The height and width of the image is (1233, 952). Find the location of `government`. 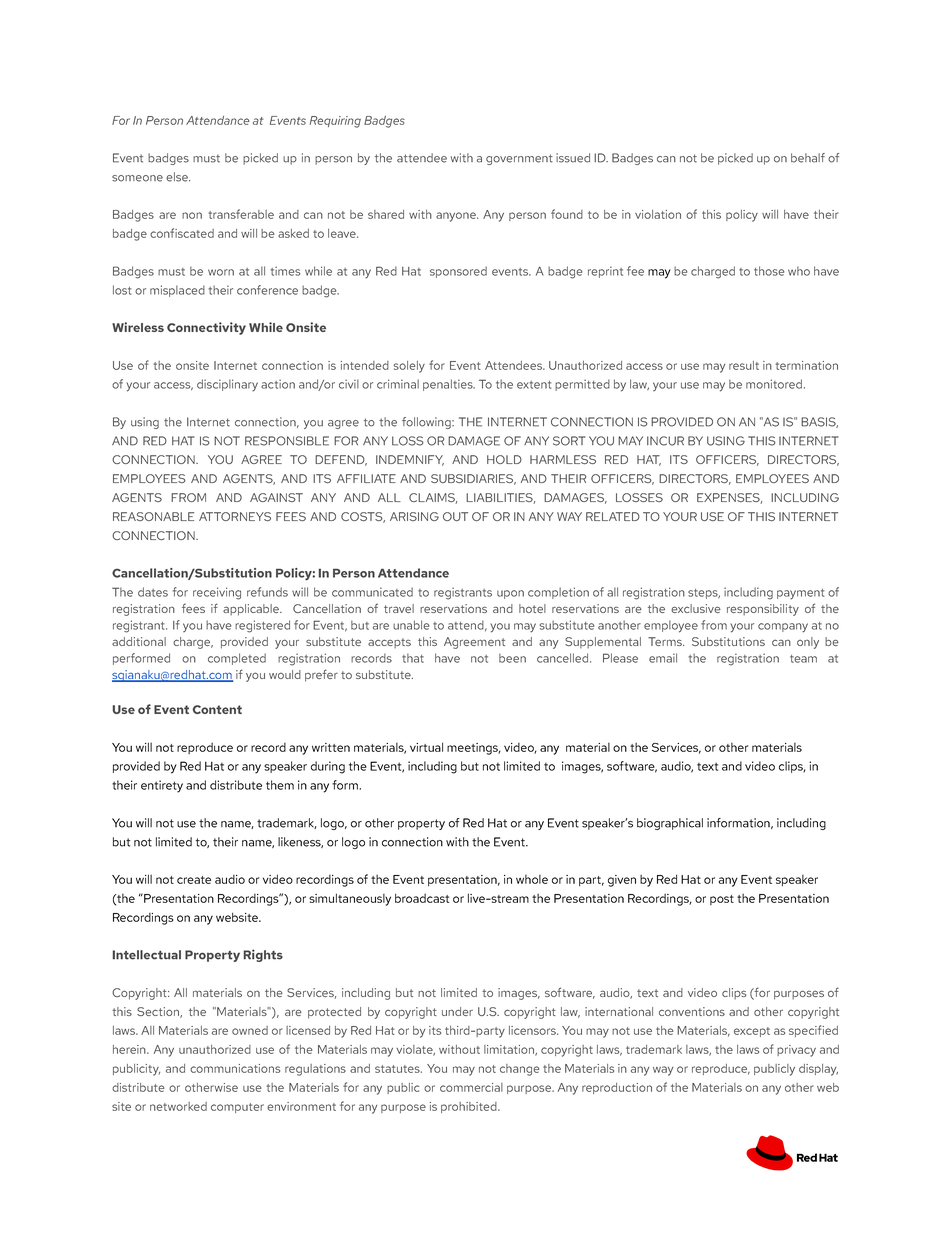

government is located at coordinates (519, 159).
